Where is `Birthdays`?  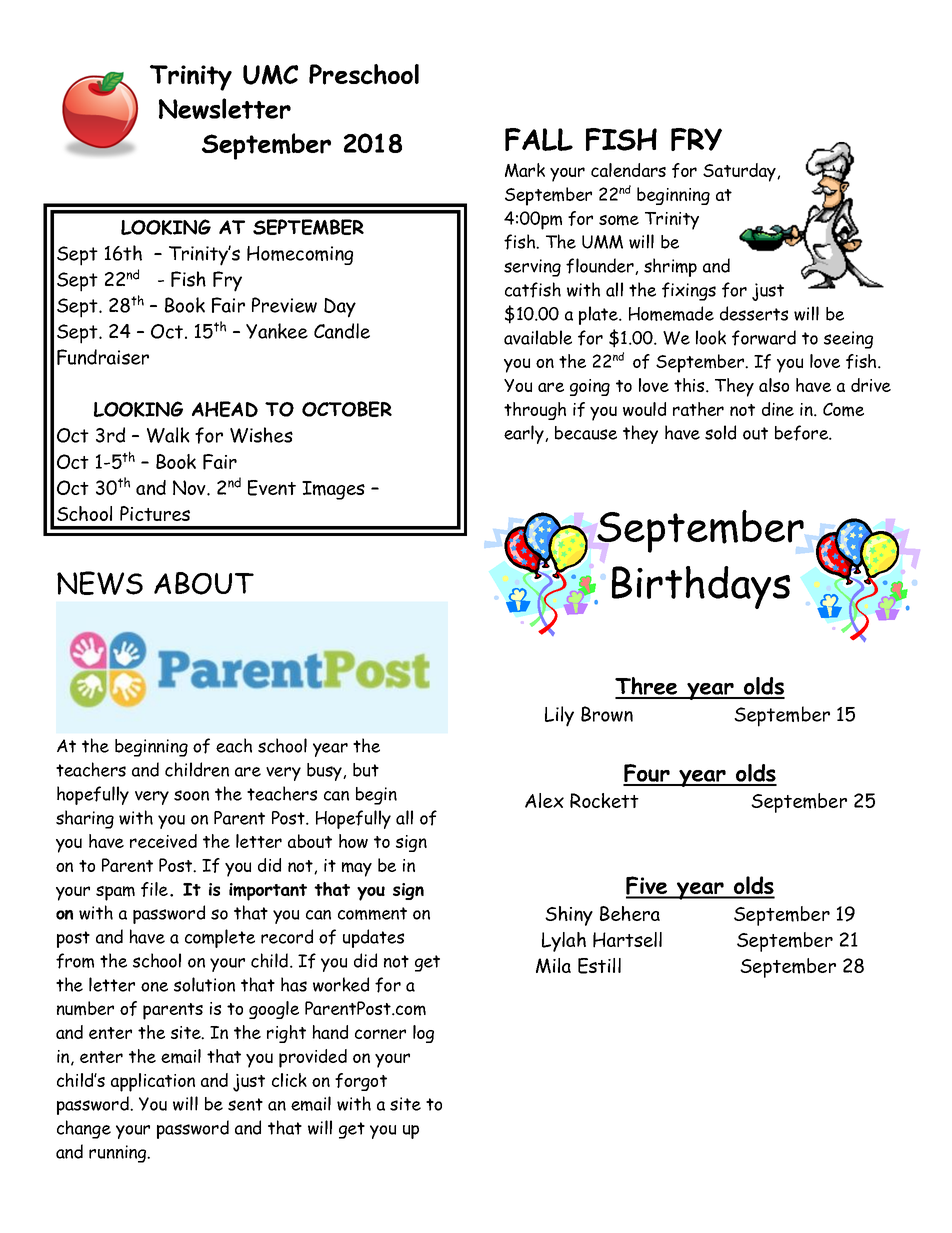 Birthdays is located at coordinates (701, 587).
